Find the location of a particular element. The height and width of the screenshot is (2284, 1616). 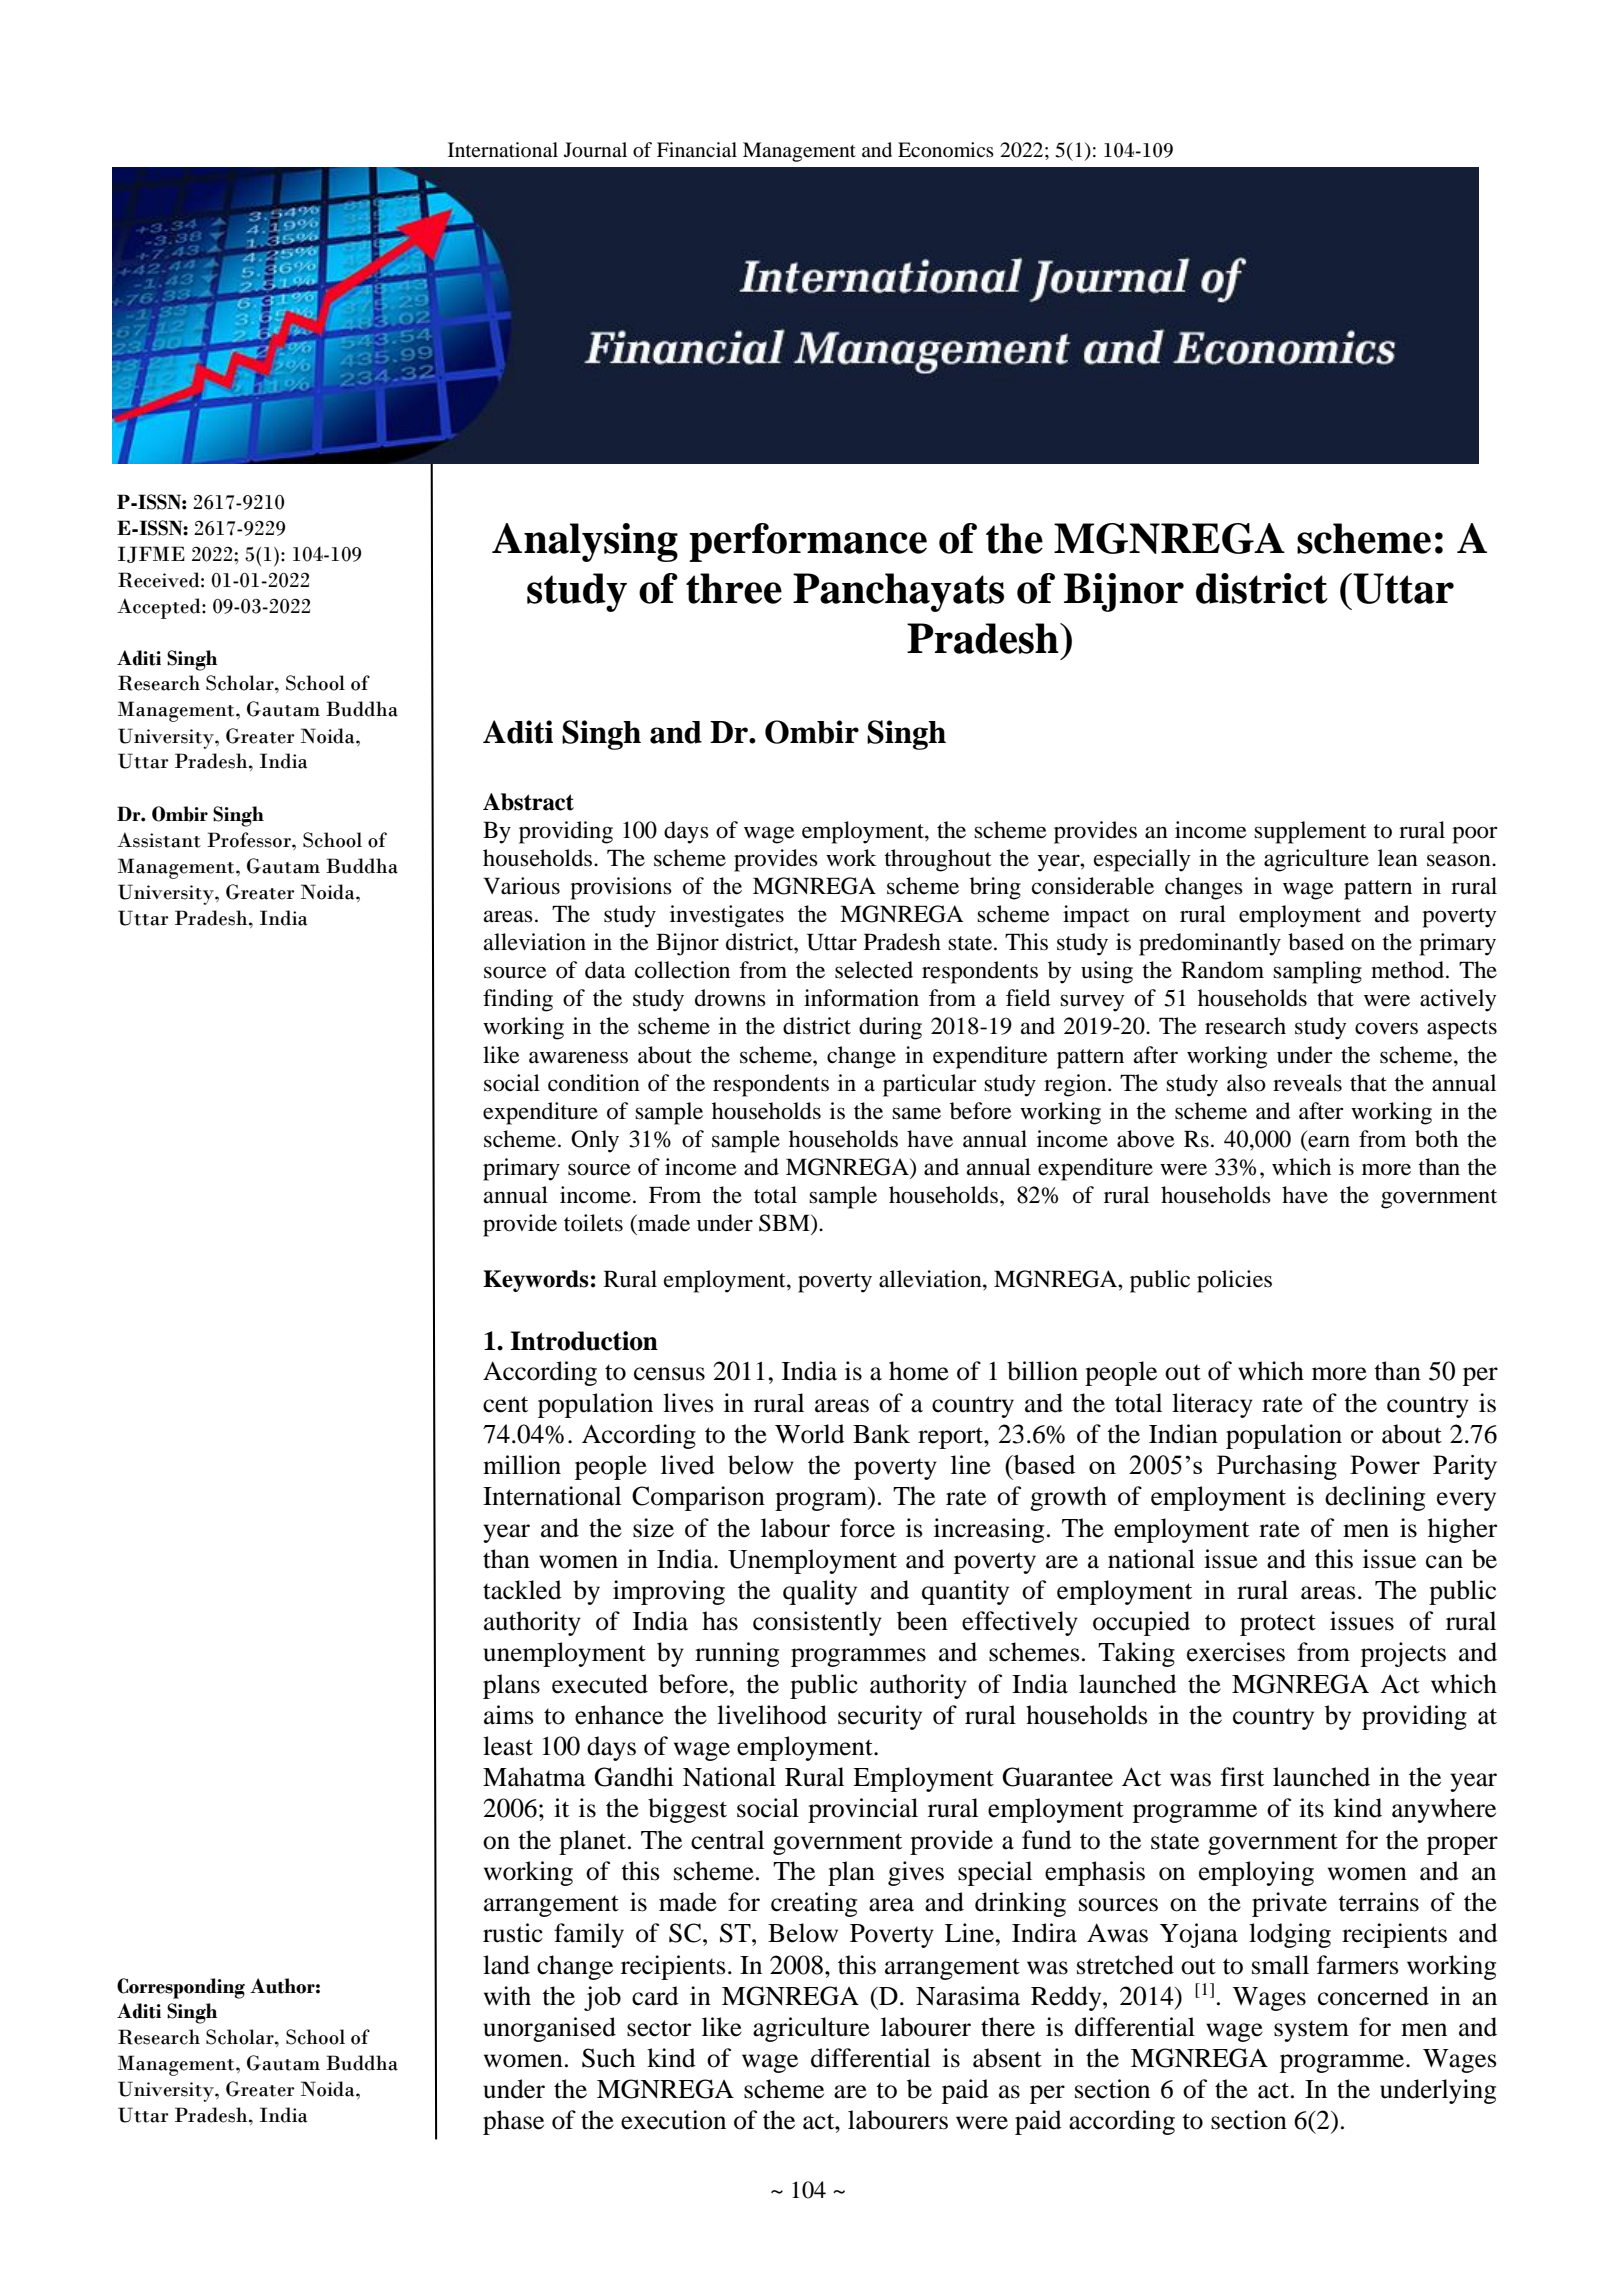

finding is located at coordinates (518, 1000).
